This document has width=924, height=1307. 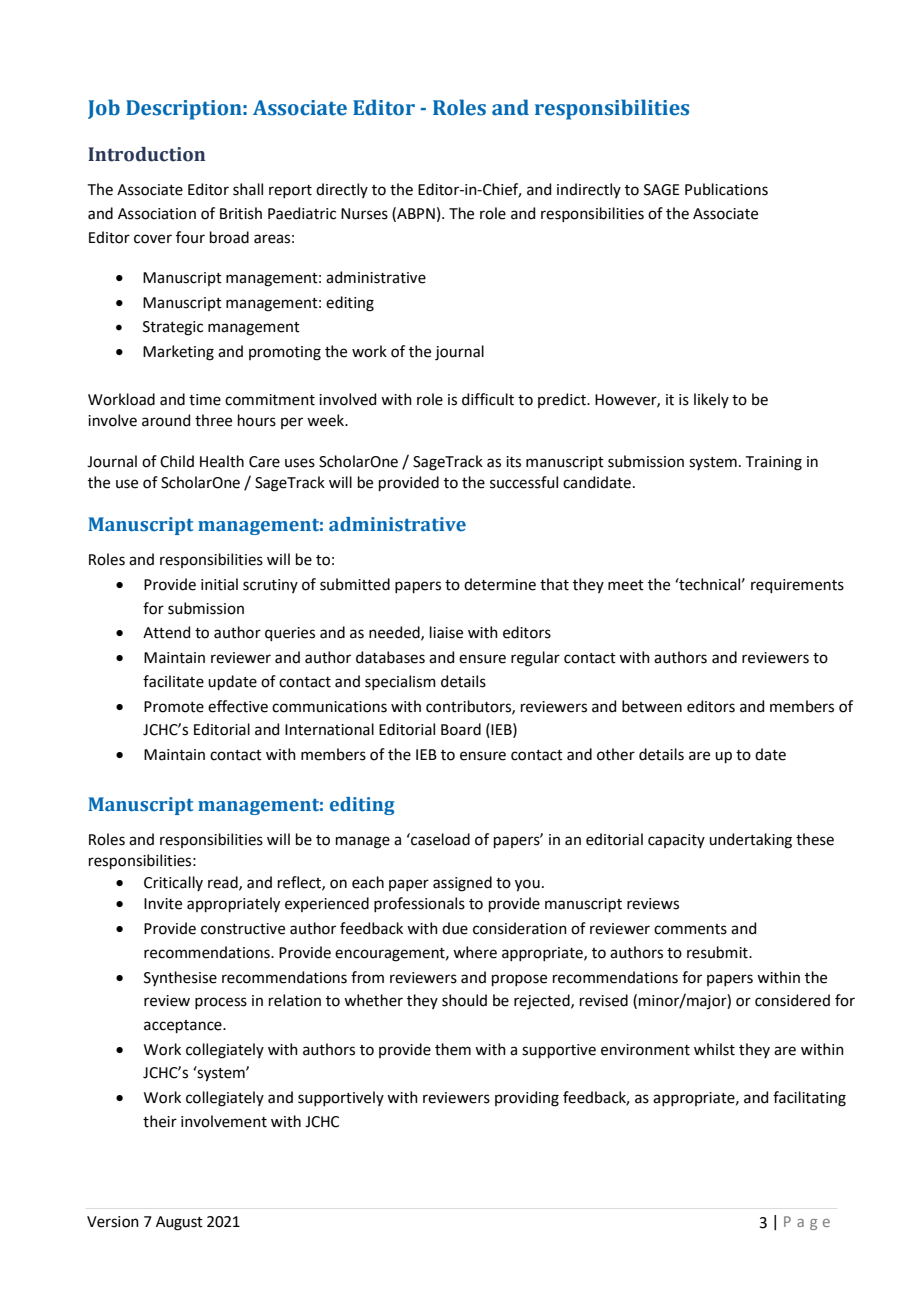 What do you see at coordinates (179, 1223) in the document?
I see `August` at bounding box center [179, 1223].
